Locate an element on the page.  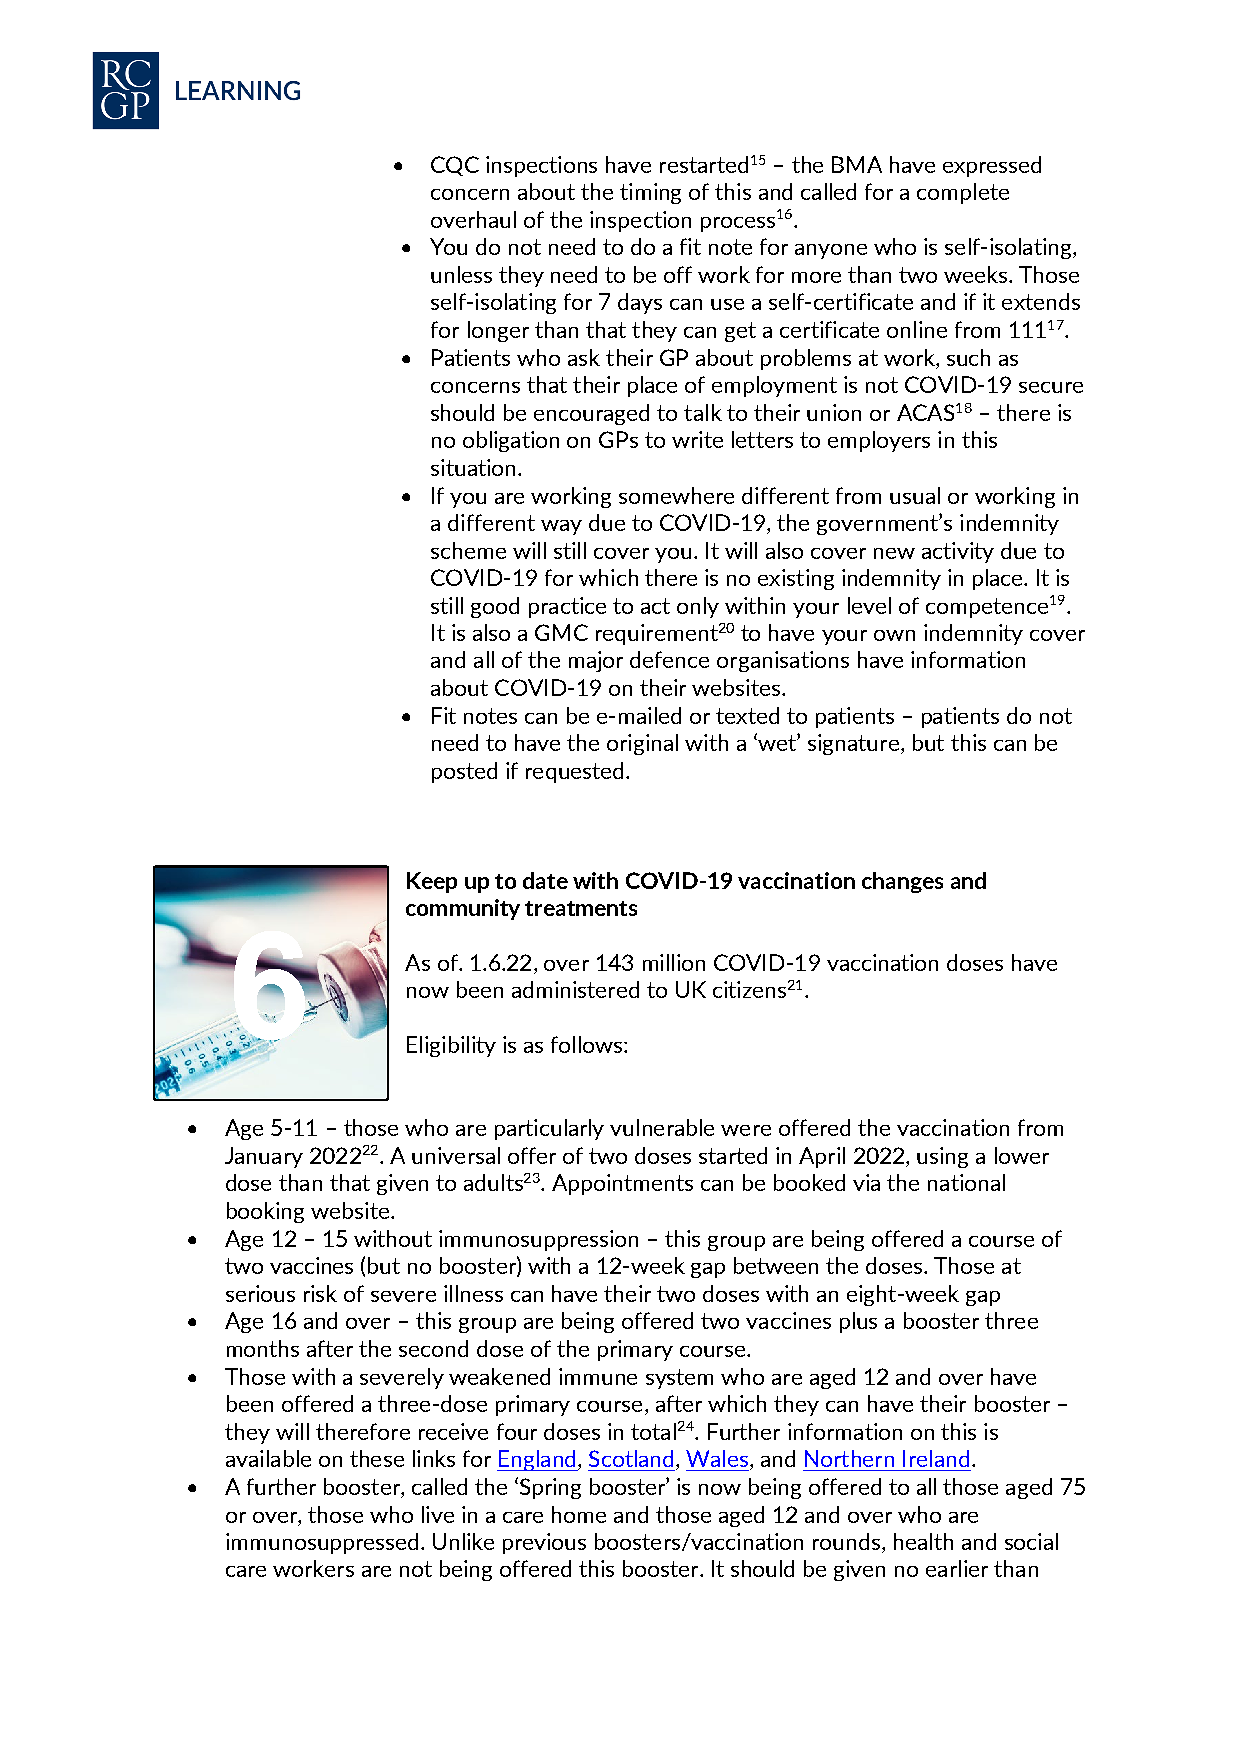
immunosuppressed is located at coordinates (322, 1543).
